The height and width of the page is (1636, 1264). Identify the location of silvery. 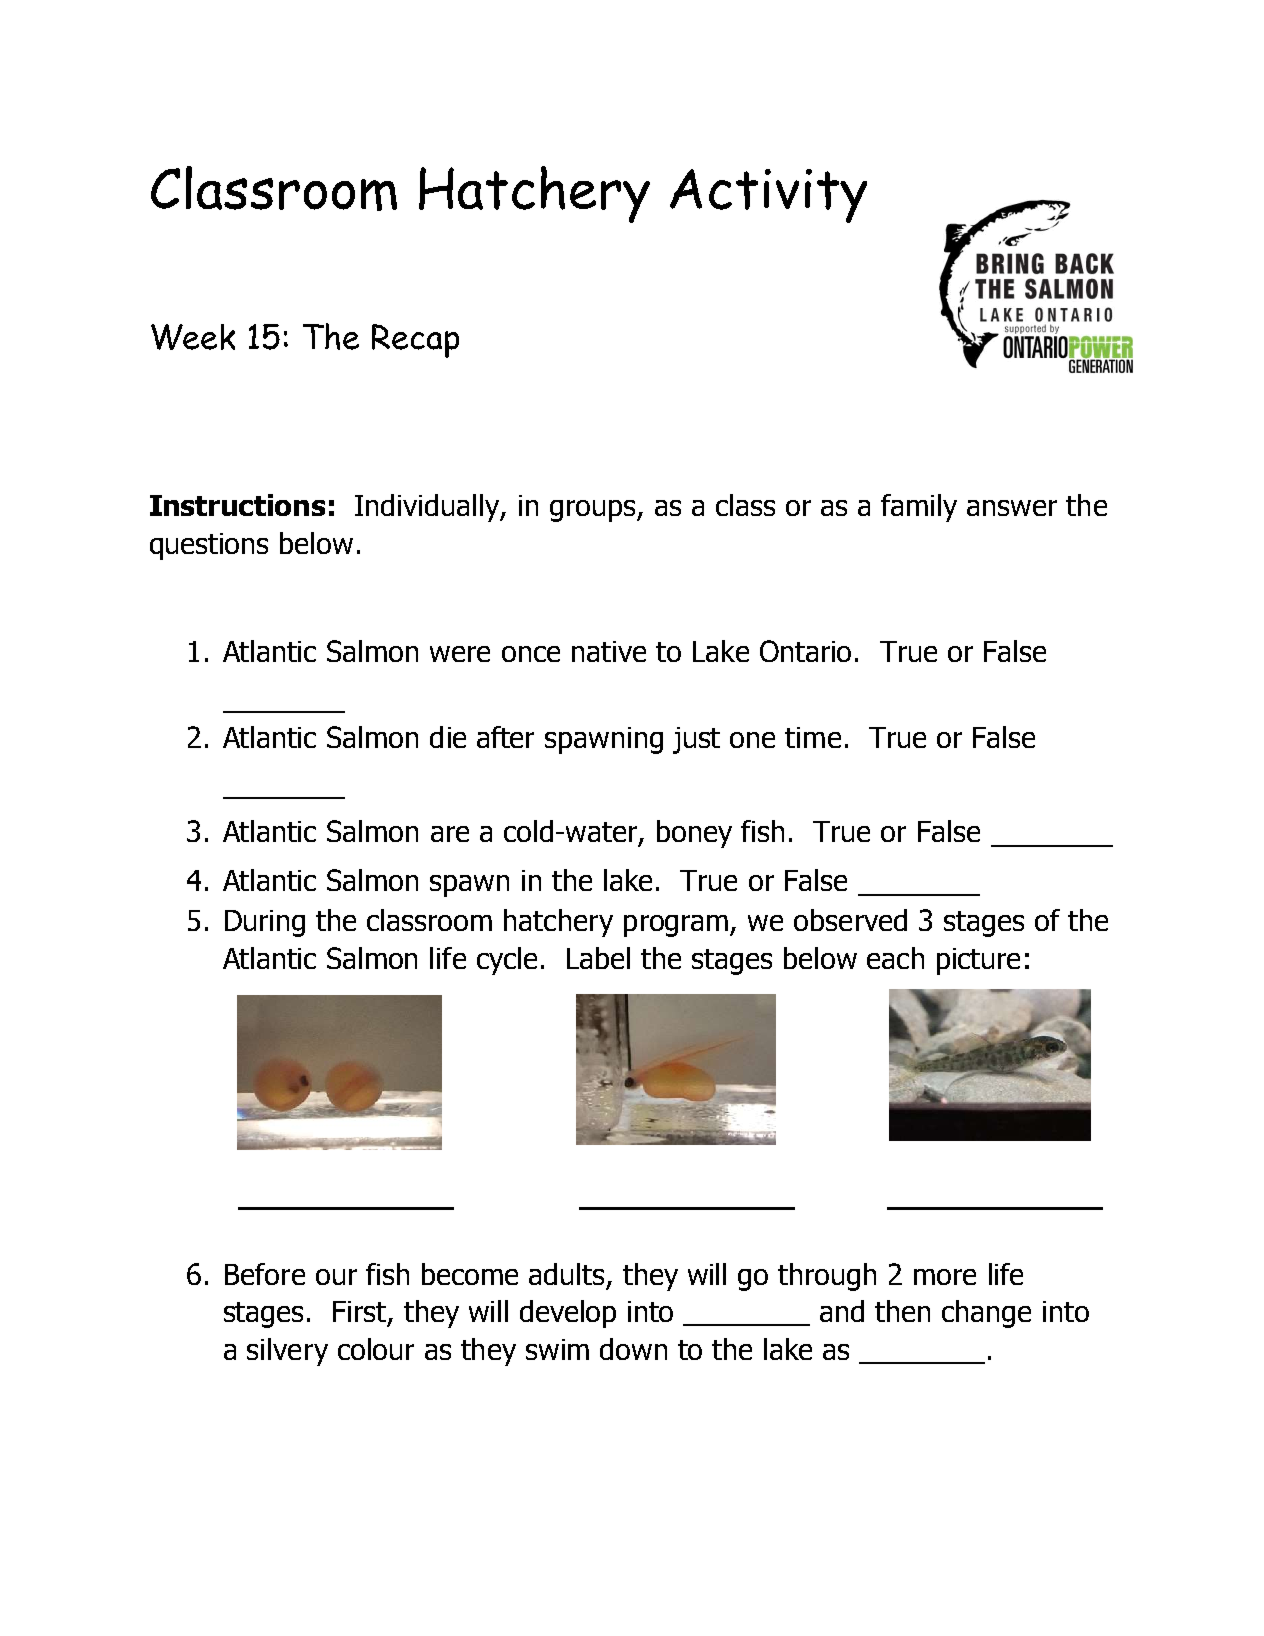
(287, 1352).
